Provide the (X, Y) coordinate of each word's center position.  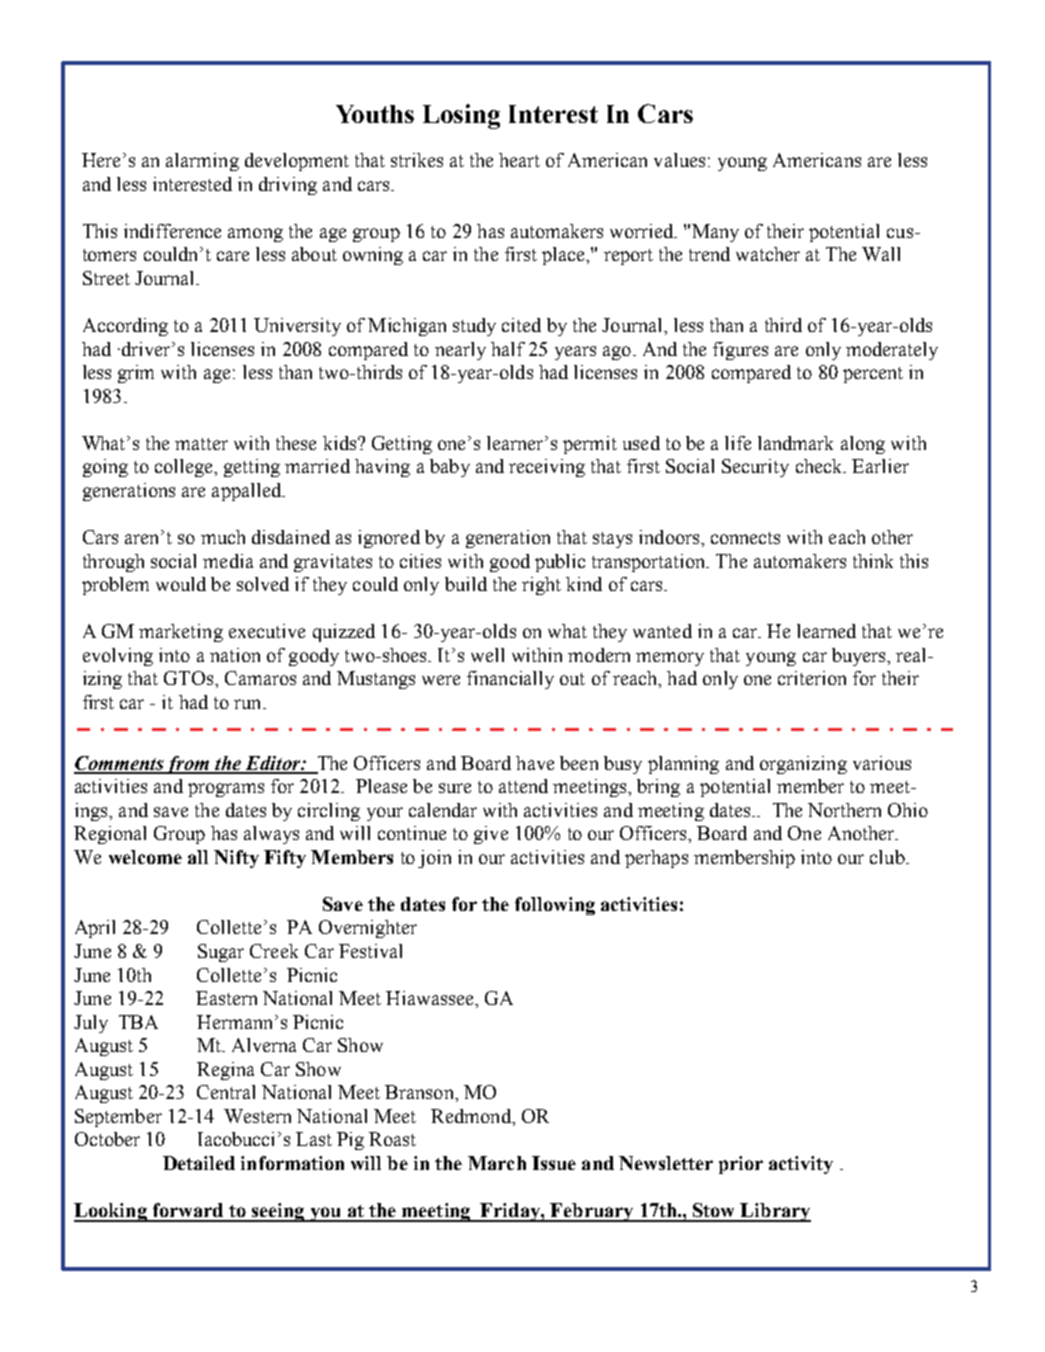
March (497, 1163)
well (487, 655)
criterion (812, 678)
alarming (202, 162)
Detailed (199, 1163)
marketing (181, 633)
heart (519, 160)
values (679, 160)
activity (801, 1165)
